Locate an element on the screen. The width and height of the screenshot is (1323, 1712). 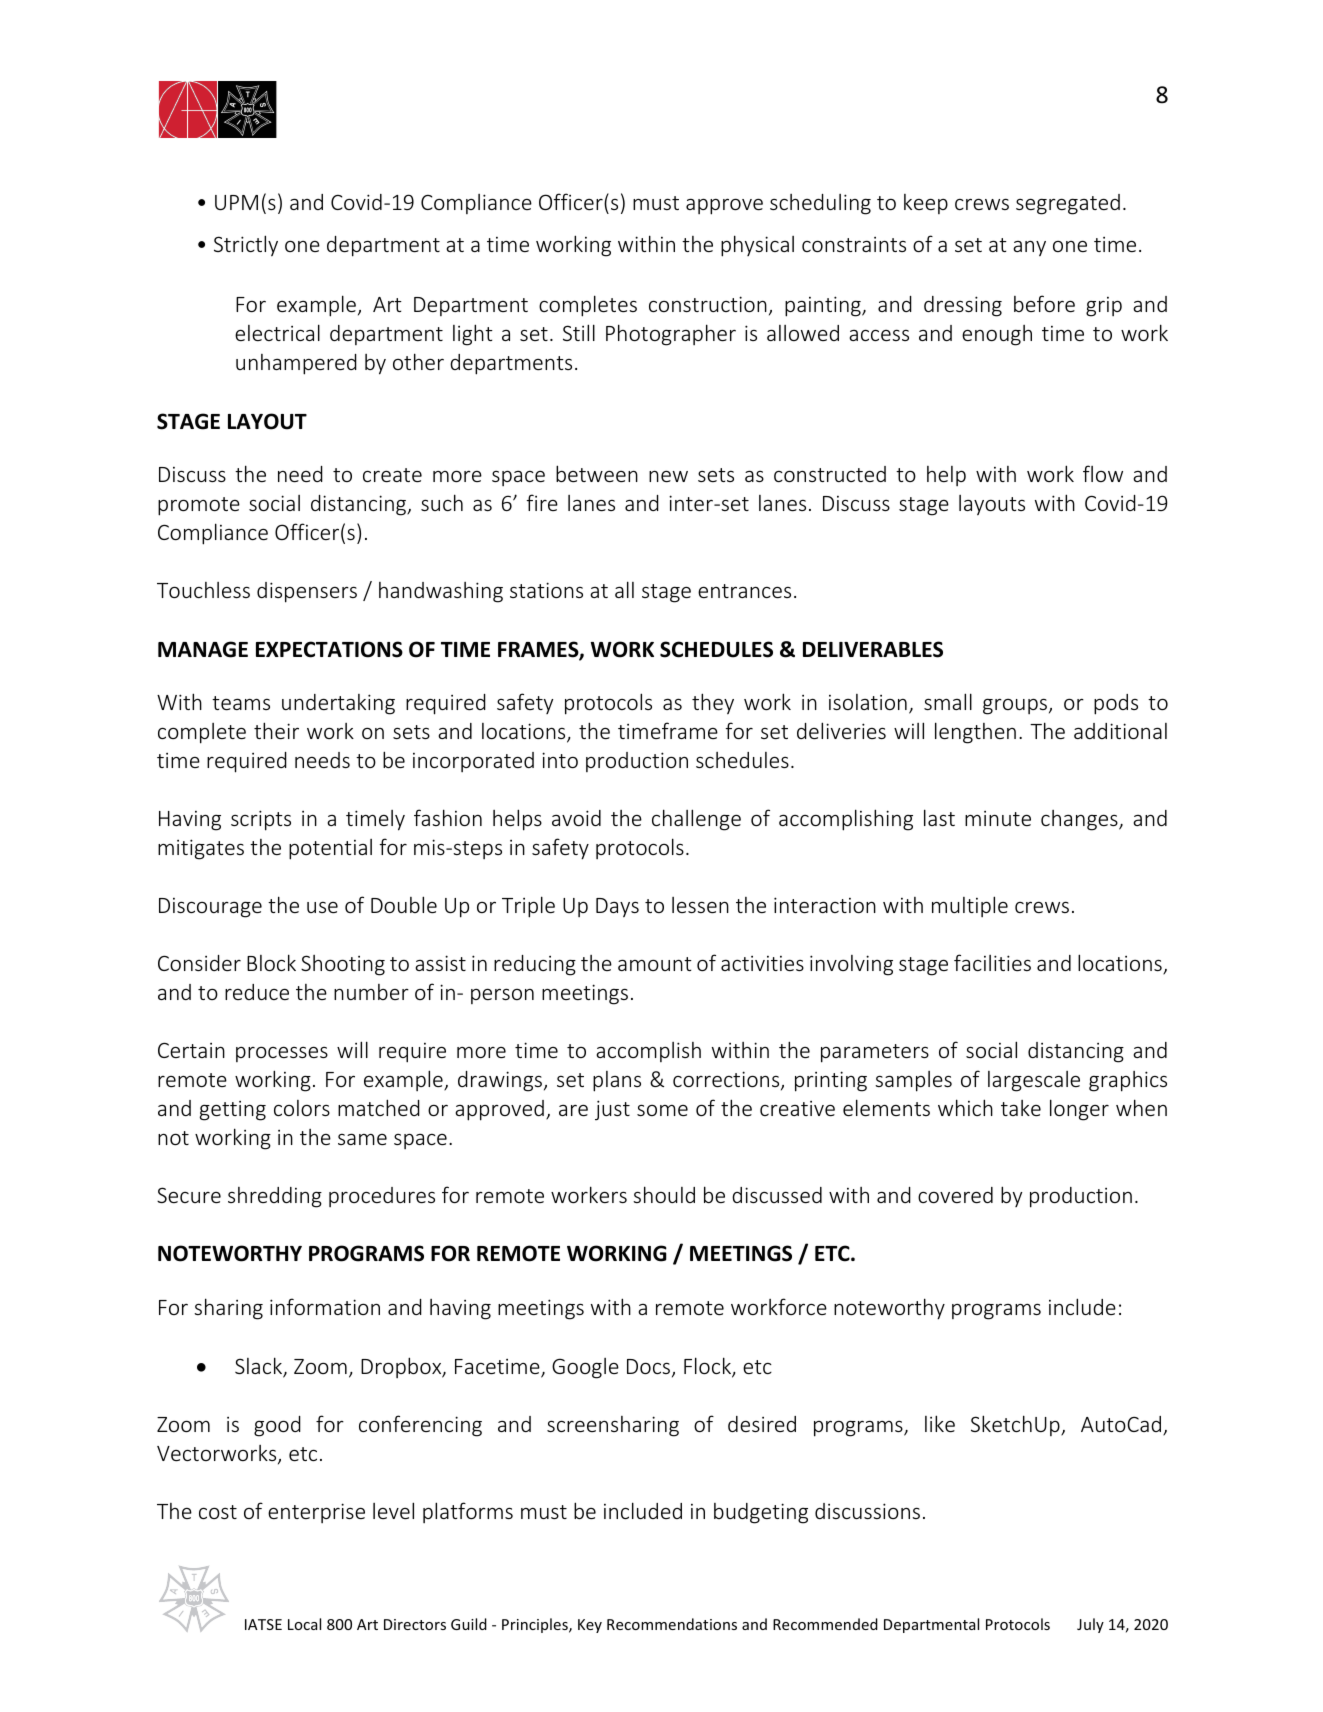
use is located at coordinates (322, 907).
